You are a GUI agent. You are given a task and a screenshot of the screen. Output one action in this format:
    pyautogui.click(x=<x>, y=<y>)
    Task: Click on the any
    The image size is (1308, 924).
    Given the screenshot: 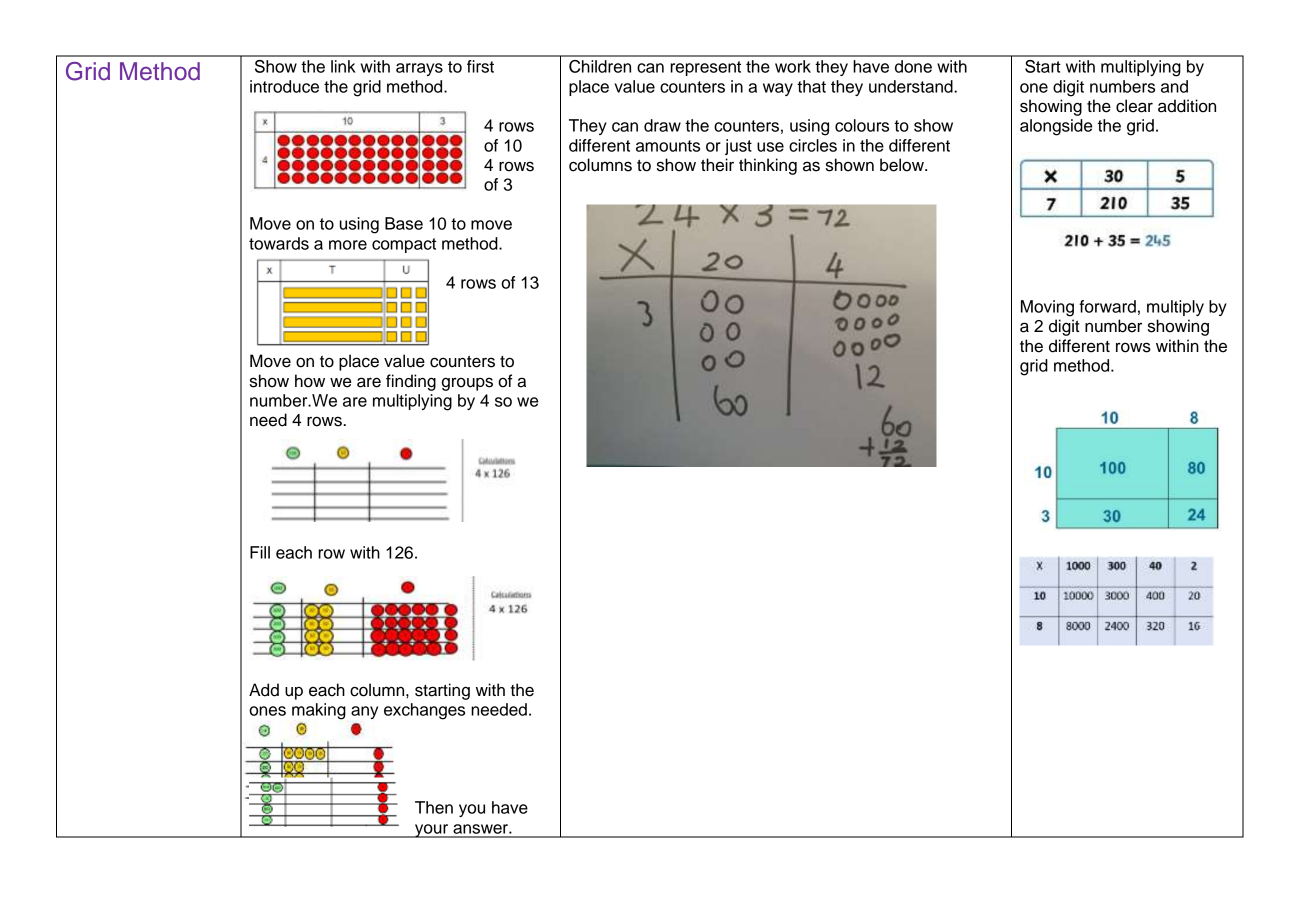 What is the action you would take?
    pyautogui.click(x=364, y=712)
